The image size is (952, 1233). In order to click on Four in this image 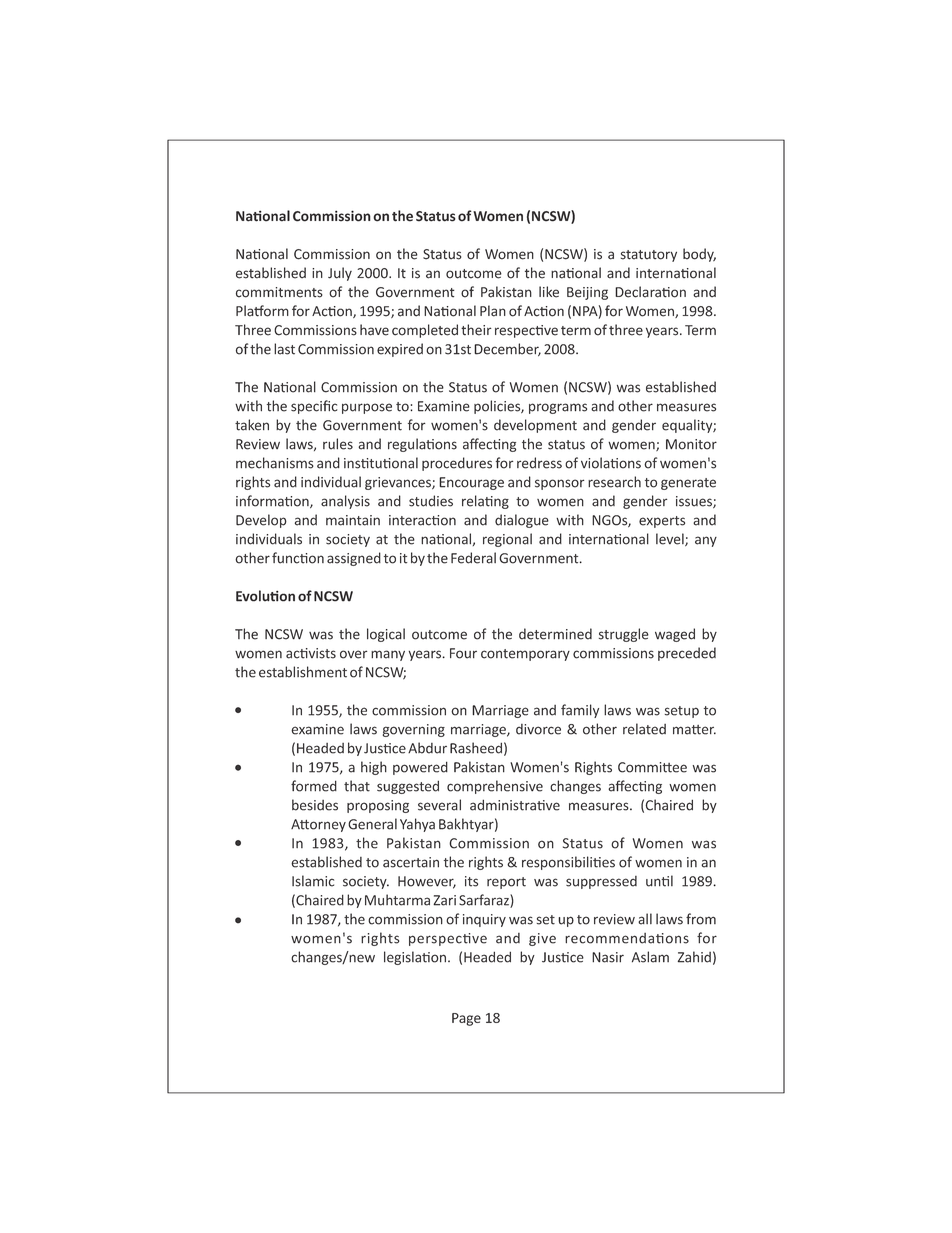, I will do `click(463, 653)`.
